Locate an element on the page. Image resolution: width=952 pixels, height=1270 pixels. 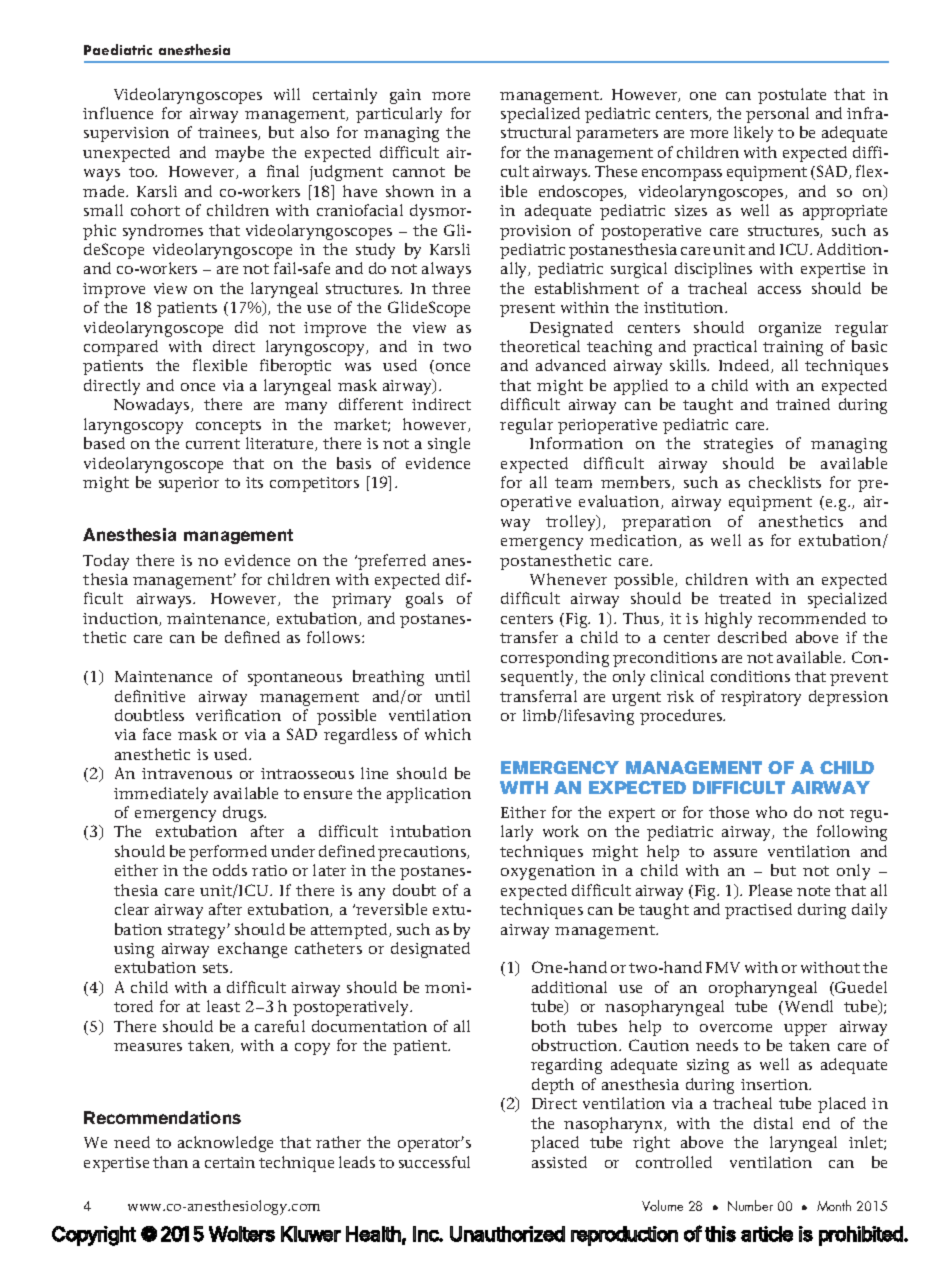
Unauthorized is located at coordinates (507, 1234).
